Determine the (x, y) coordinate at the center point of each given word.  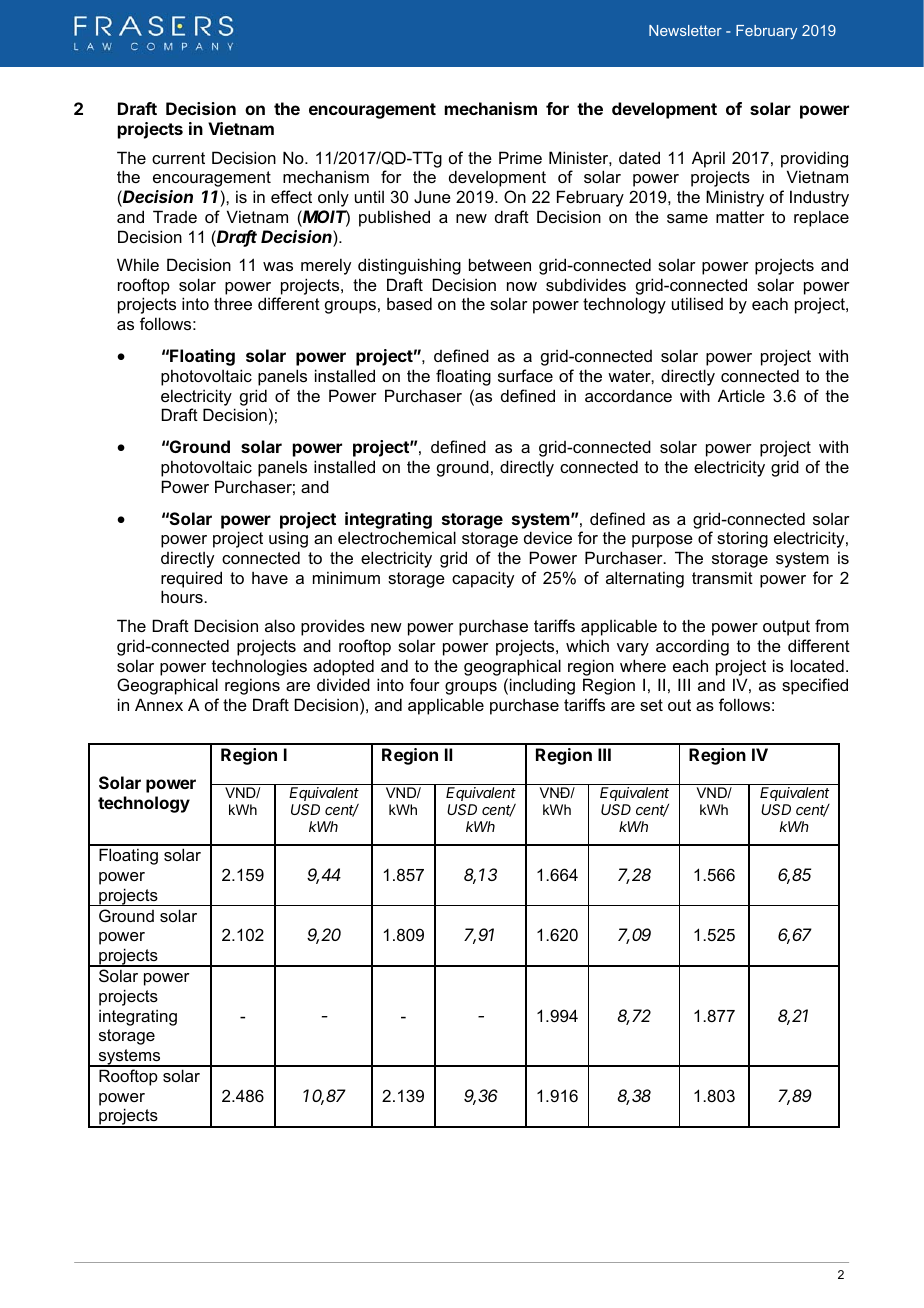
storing (742, 539)
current (178, 158)
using (288, 539)
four (425, 684)
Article (741, 395)
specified (815, 686)
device (548, 537)
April (708, 159)
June (432, 196)
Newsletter (685, 30)
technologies (259, 667)
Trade (175, 216)
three (233, 303)
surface (525, 375)
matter (740, 217)
